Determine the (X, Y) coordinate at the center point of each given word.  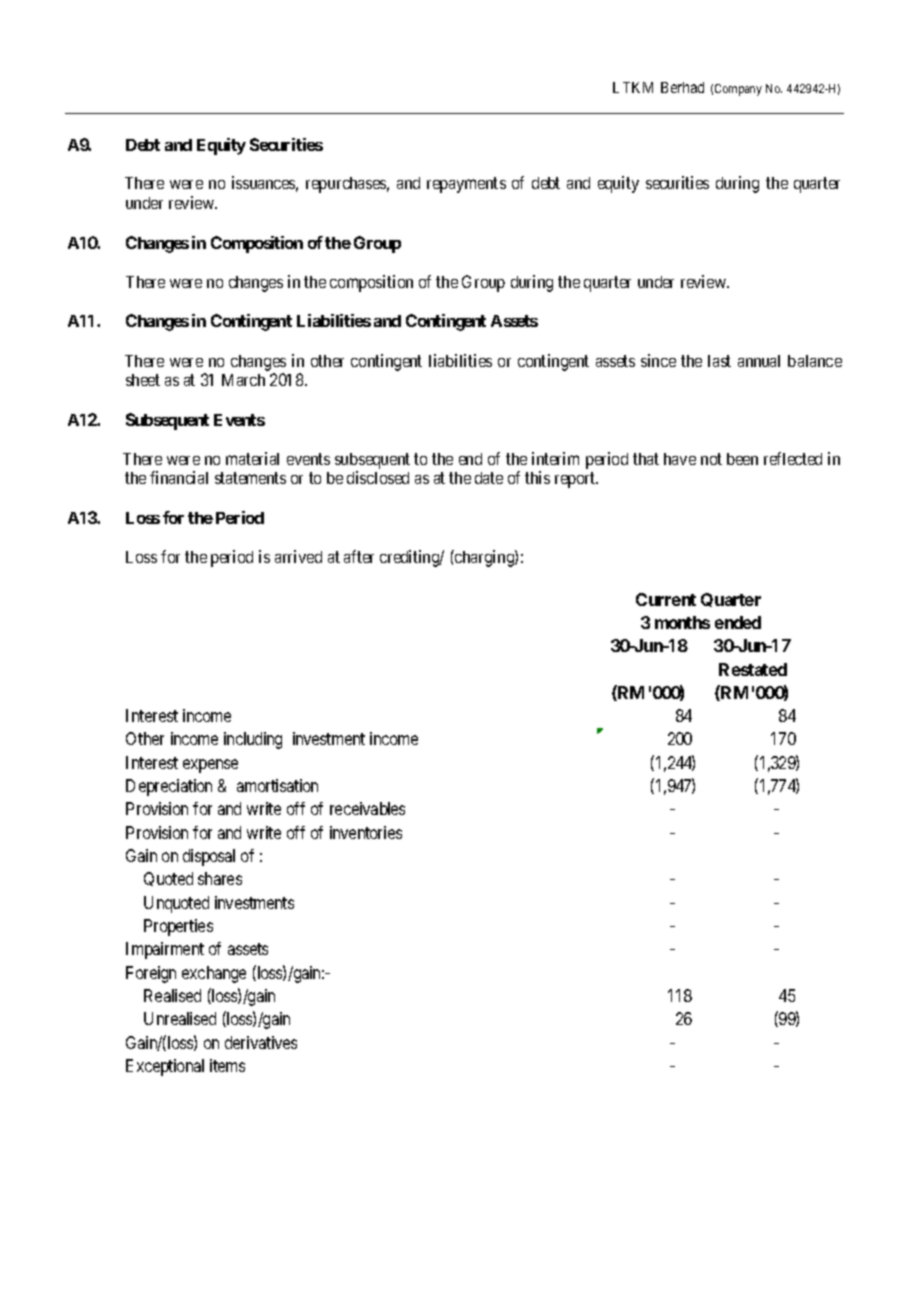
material (252, 458)
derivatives (261, 1042)
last (719, 361)
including (253, 740)
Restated (753, 669)
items (227, 1065)
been (742, 459)
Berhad (682, 87)
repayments (466, 185)
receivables (367, 808)
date (489, 478)
